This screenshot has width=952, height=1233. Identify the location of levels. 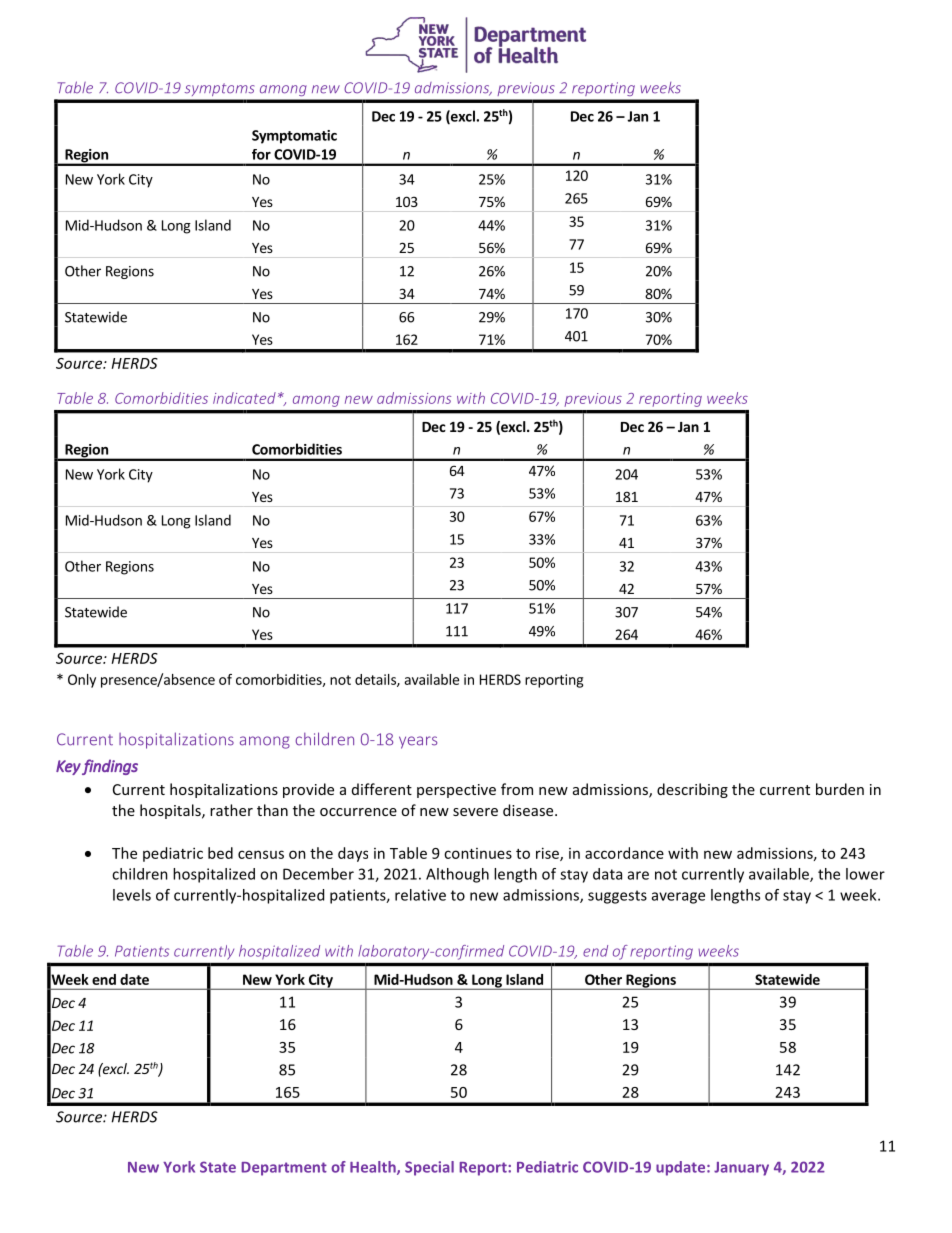
(132, 895).
